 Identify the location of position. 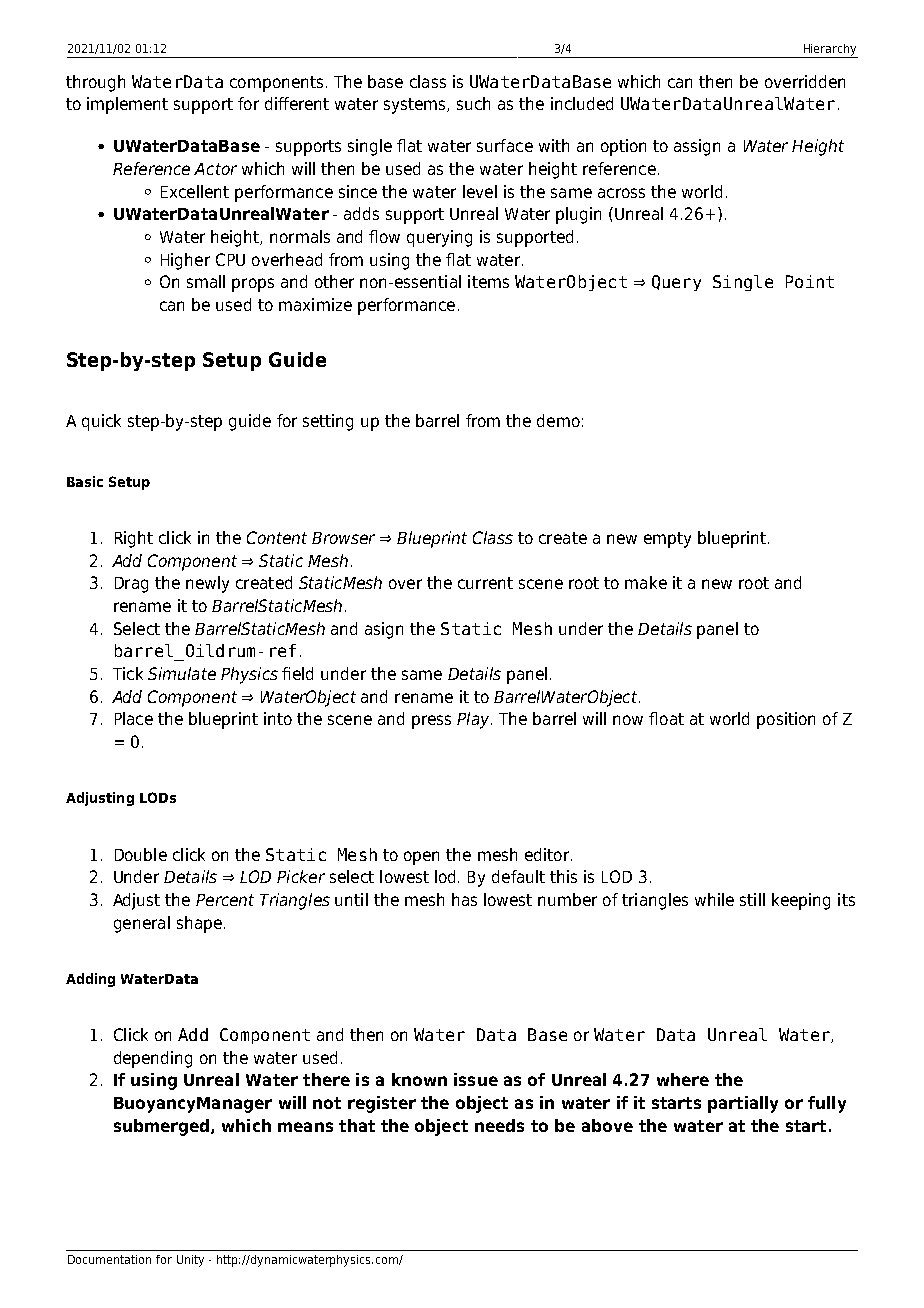
(786, 720).
